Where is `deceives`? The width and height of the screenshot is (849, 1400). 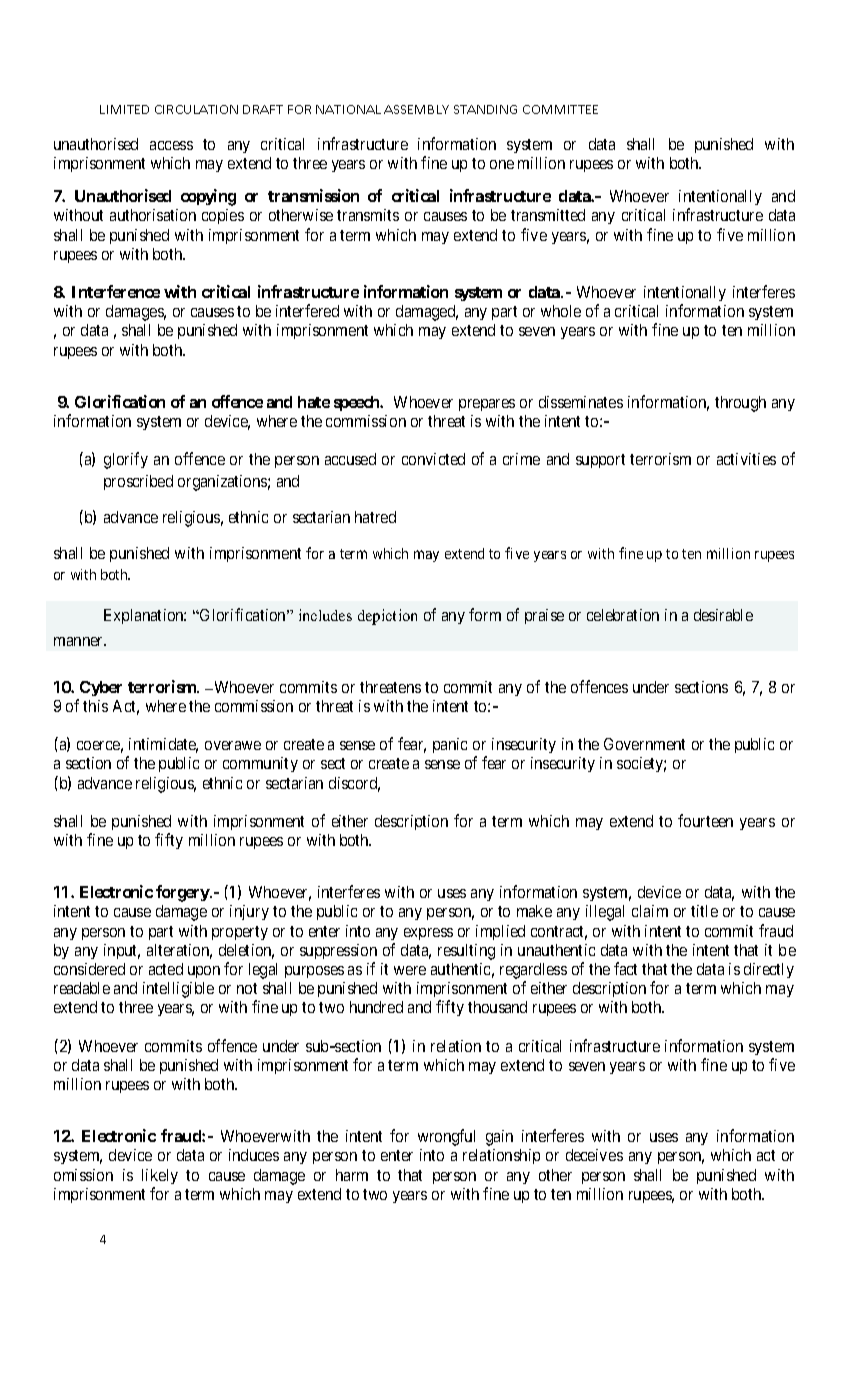 deceives is located at coordinates (594, 1155).
